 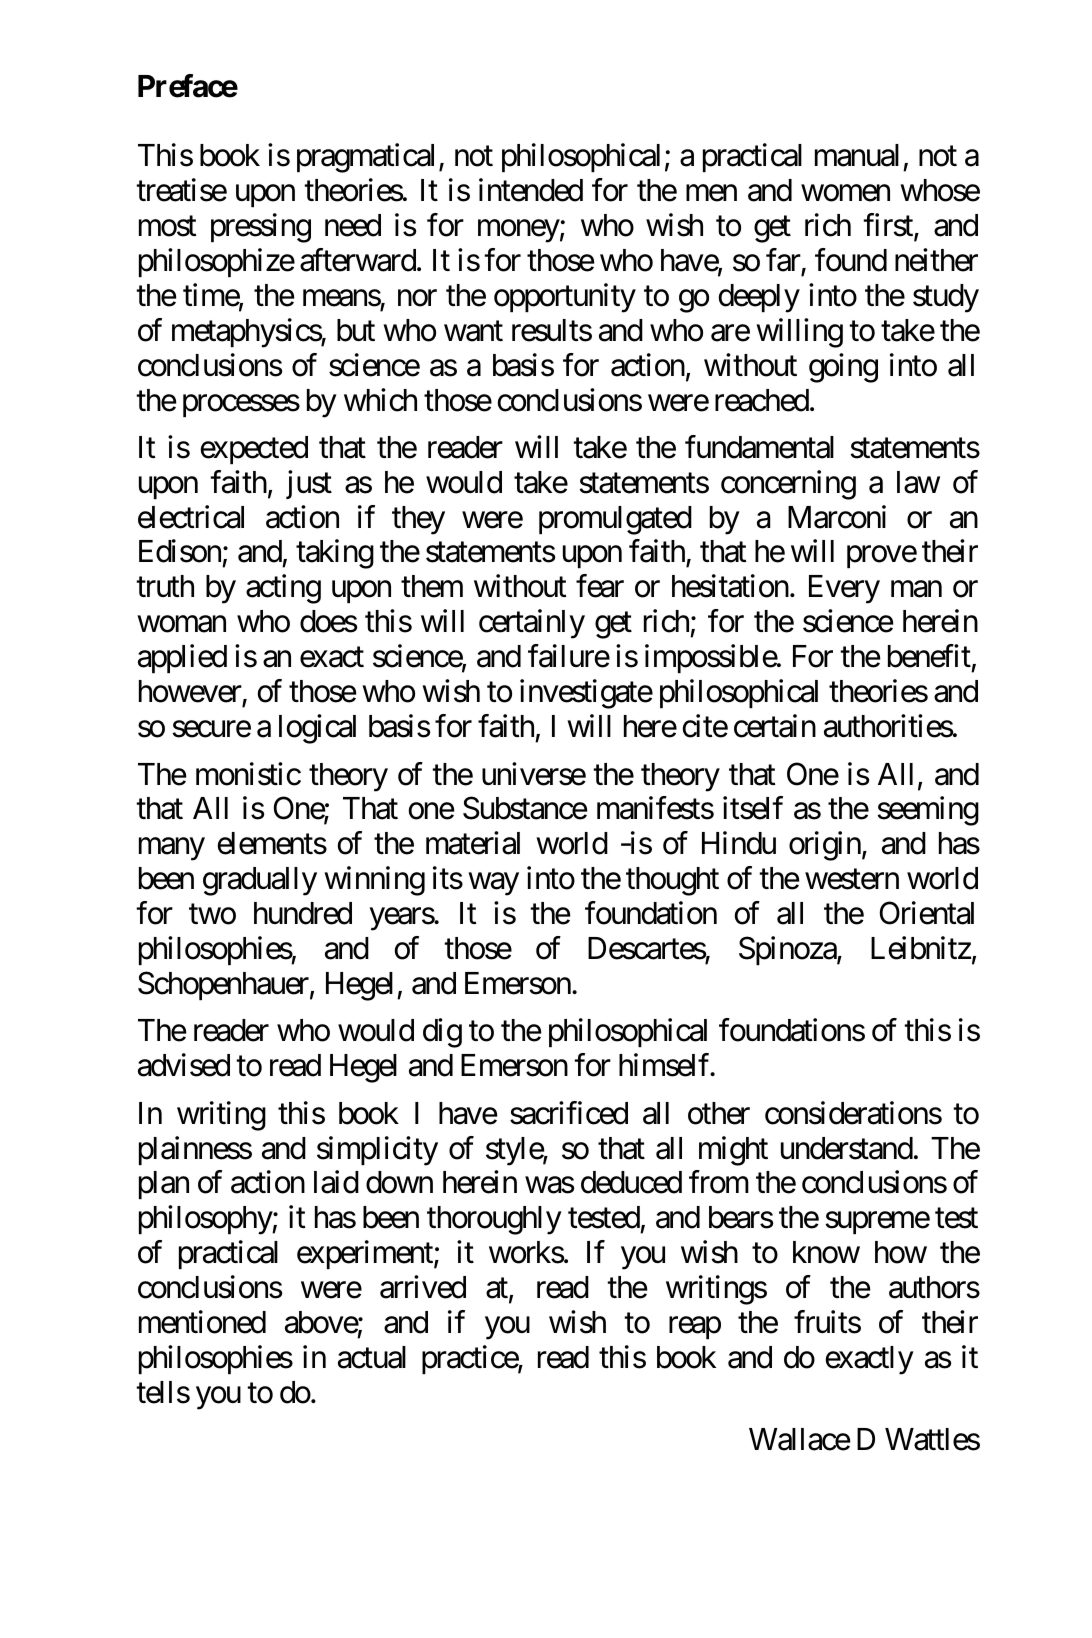 What do you see at coordinates (615, 520) in the document?
I see `promulgated` at bounding box center [615, 520].
